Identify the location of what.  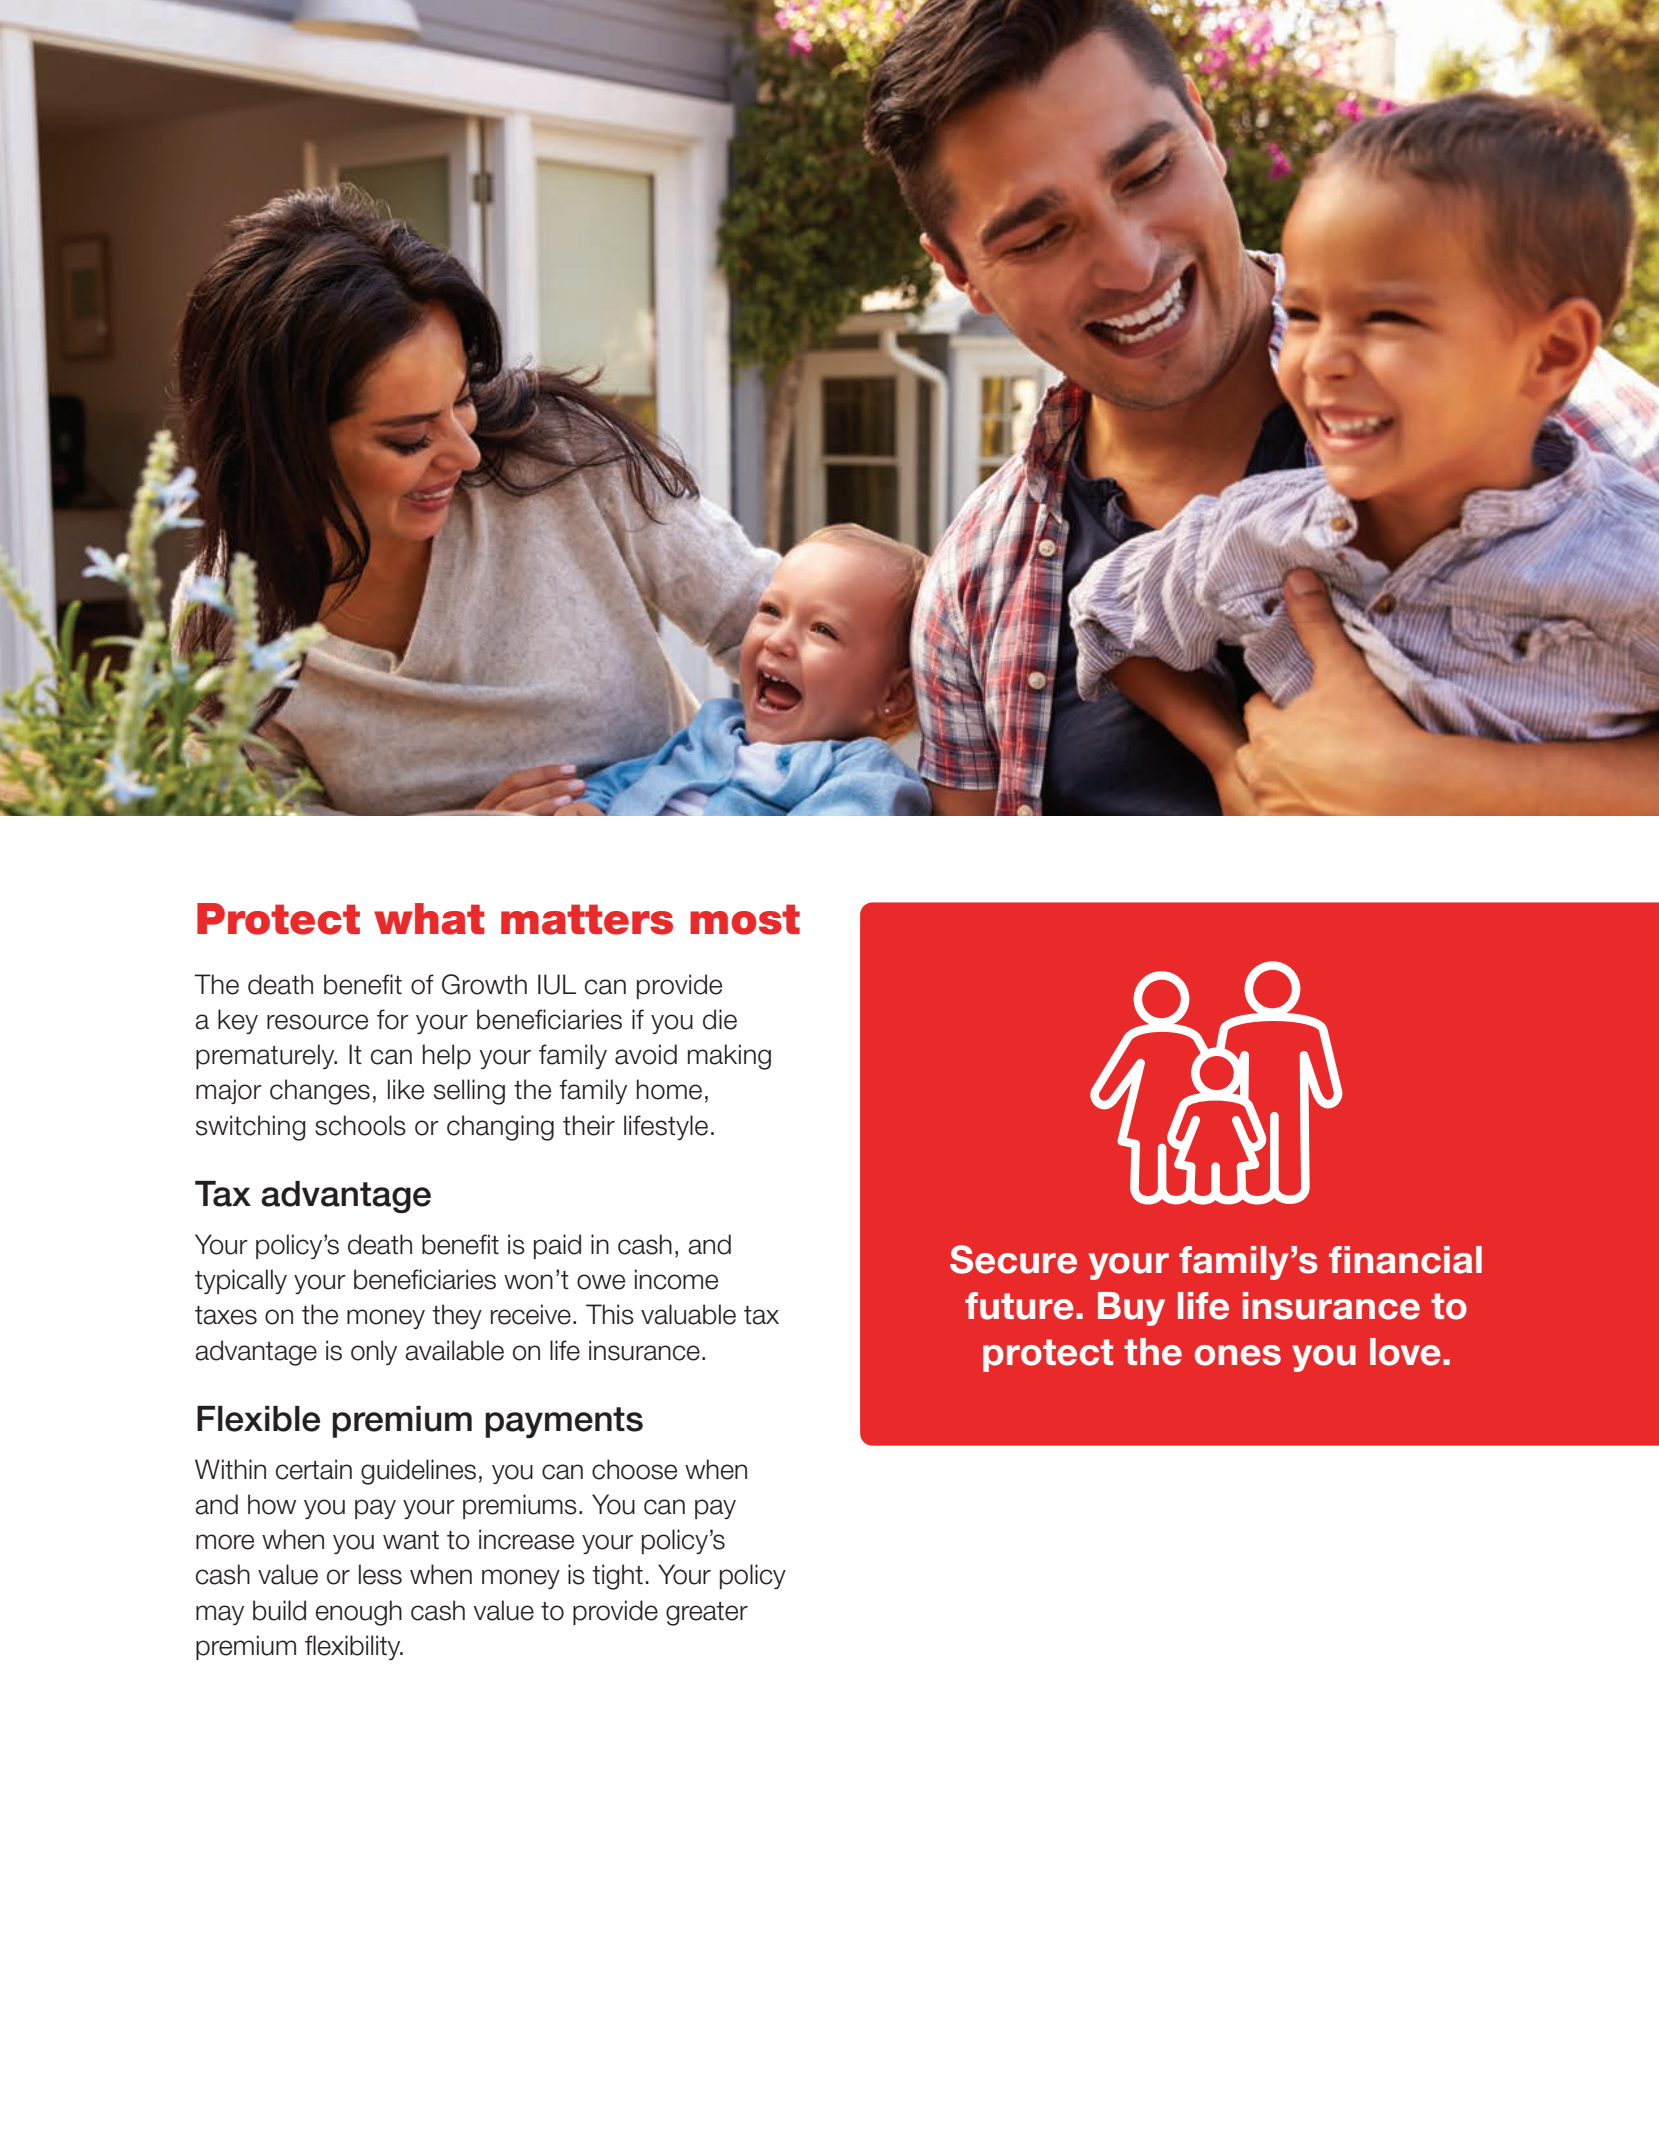
(429, 919).
